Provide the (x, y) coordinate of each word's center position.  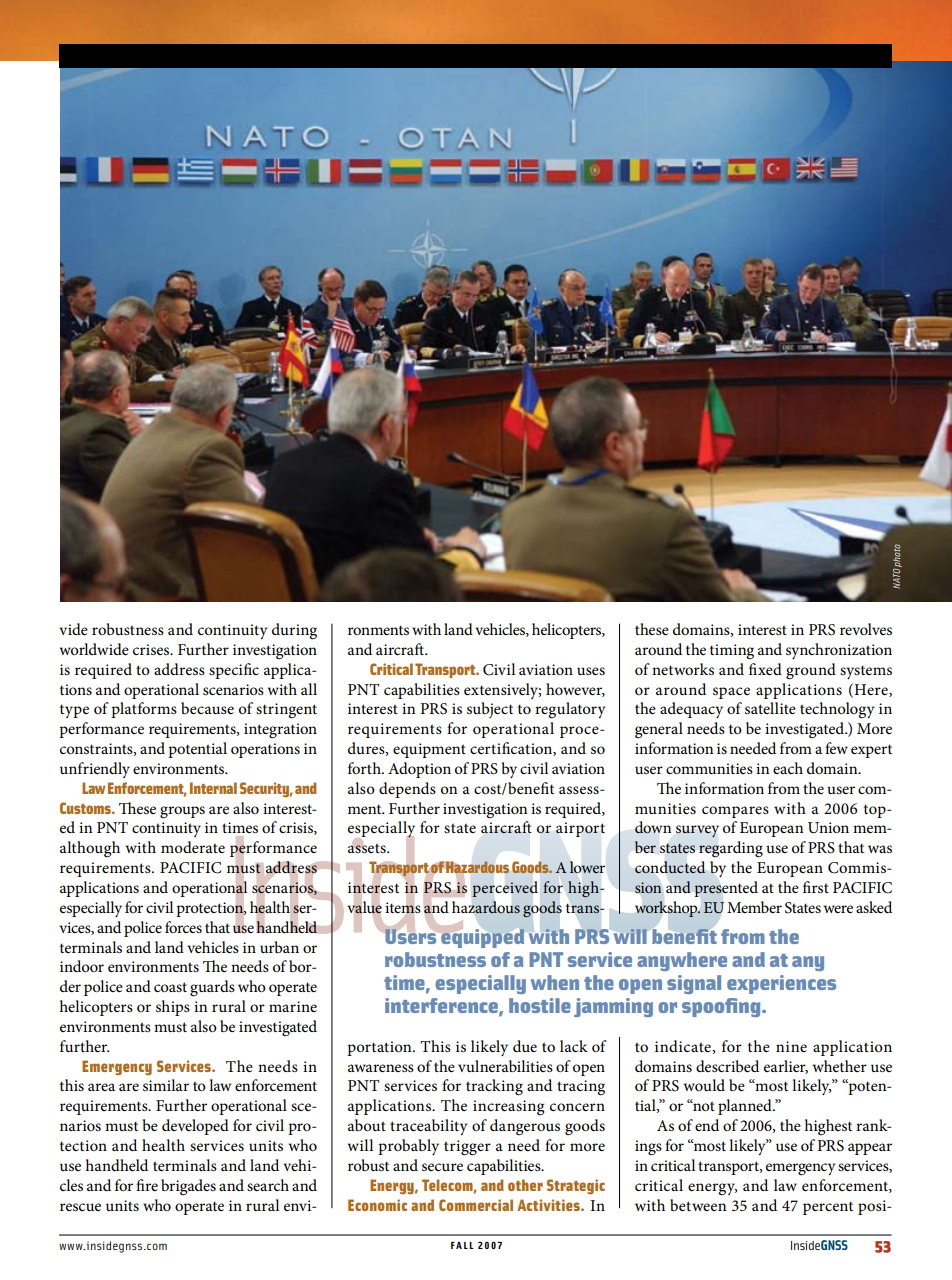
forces (183, 927)
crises (152, 649)
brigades (188, 1187)
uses (591, 671)
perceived (505, 889)
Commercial (476, 1205)
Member (754, 907)
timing (732, 652)
